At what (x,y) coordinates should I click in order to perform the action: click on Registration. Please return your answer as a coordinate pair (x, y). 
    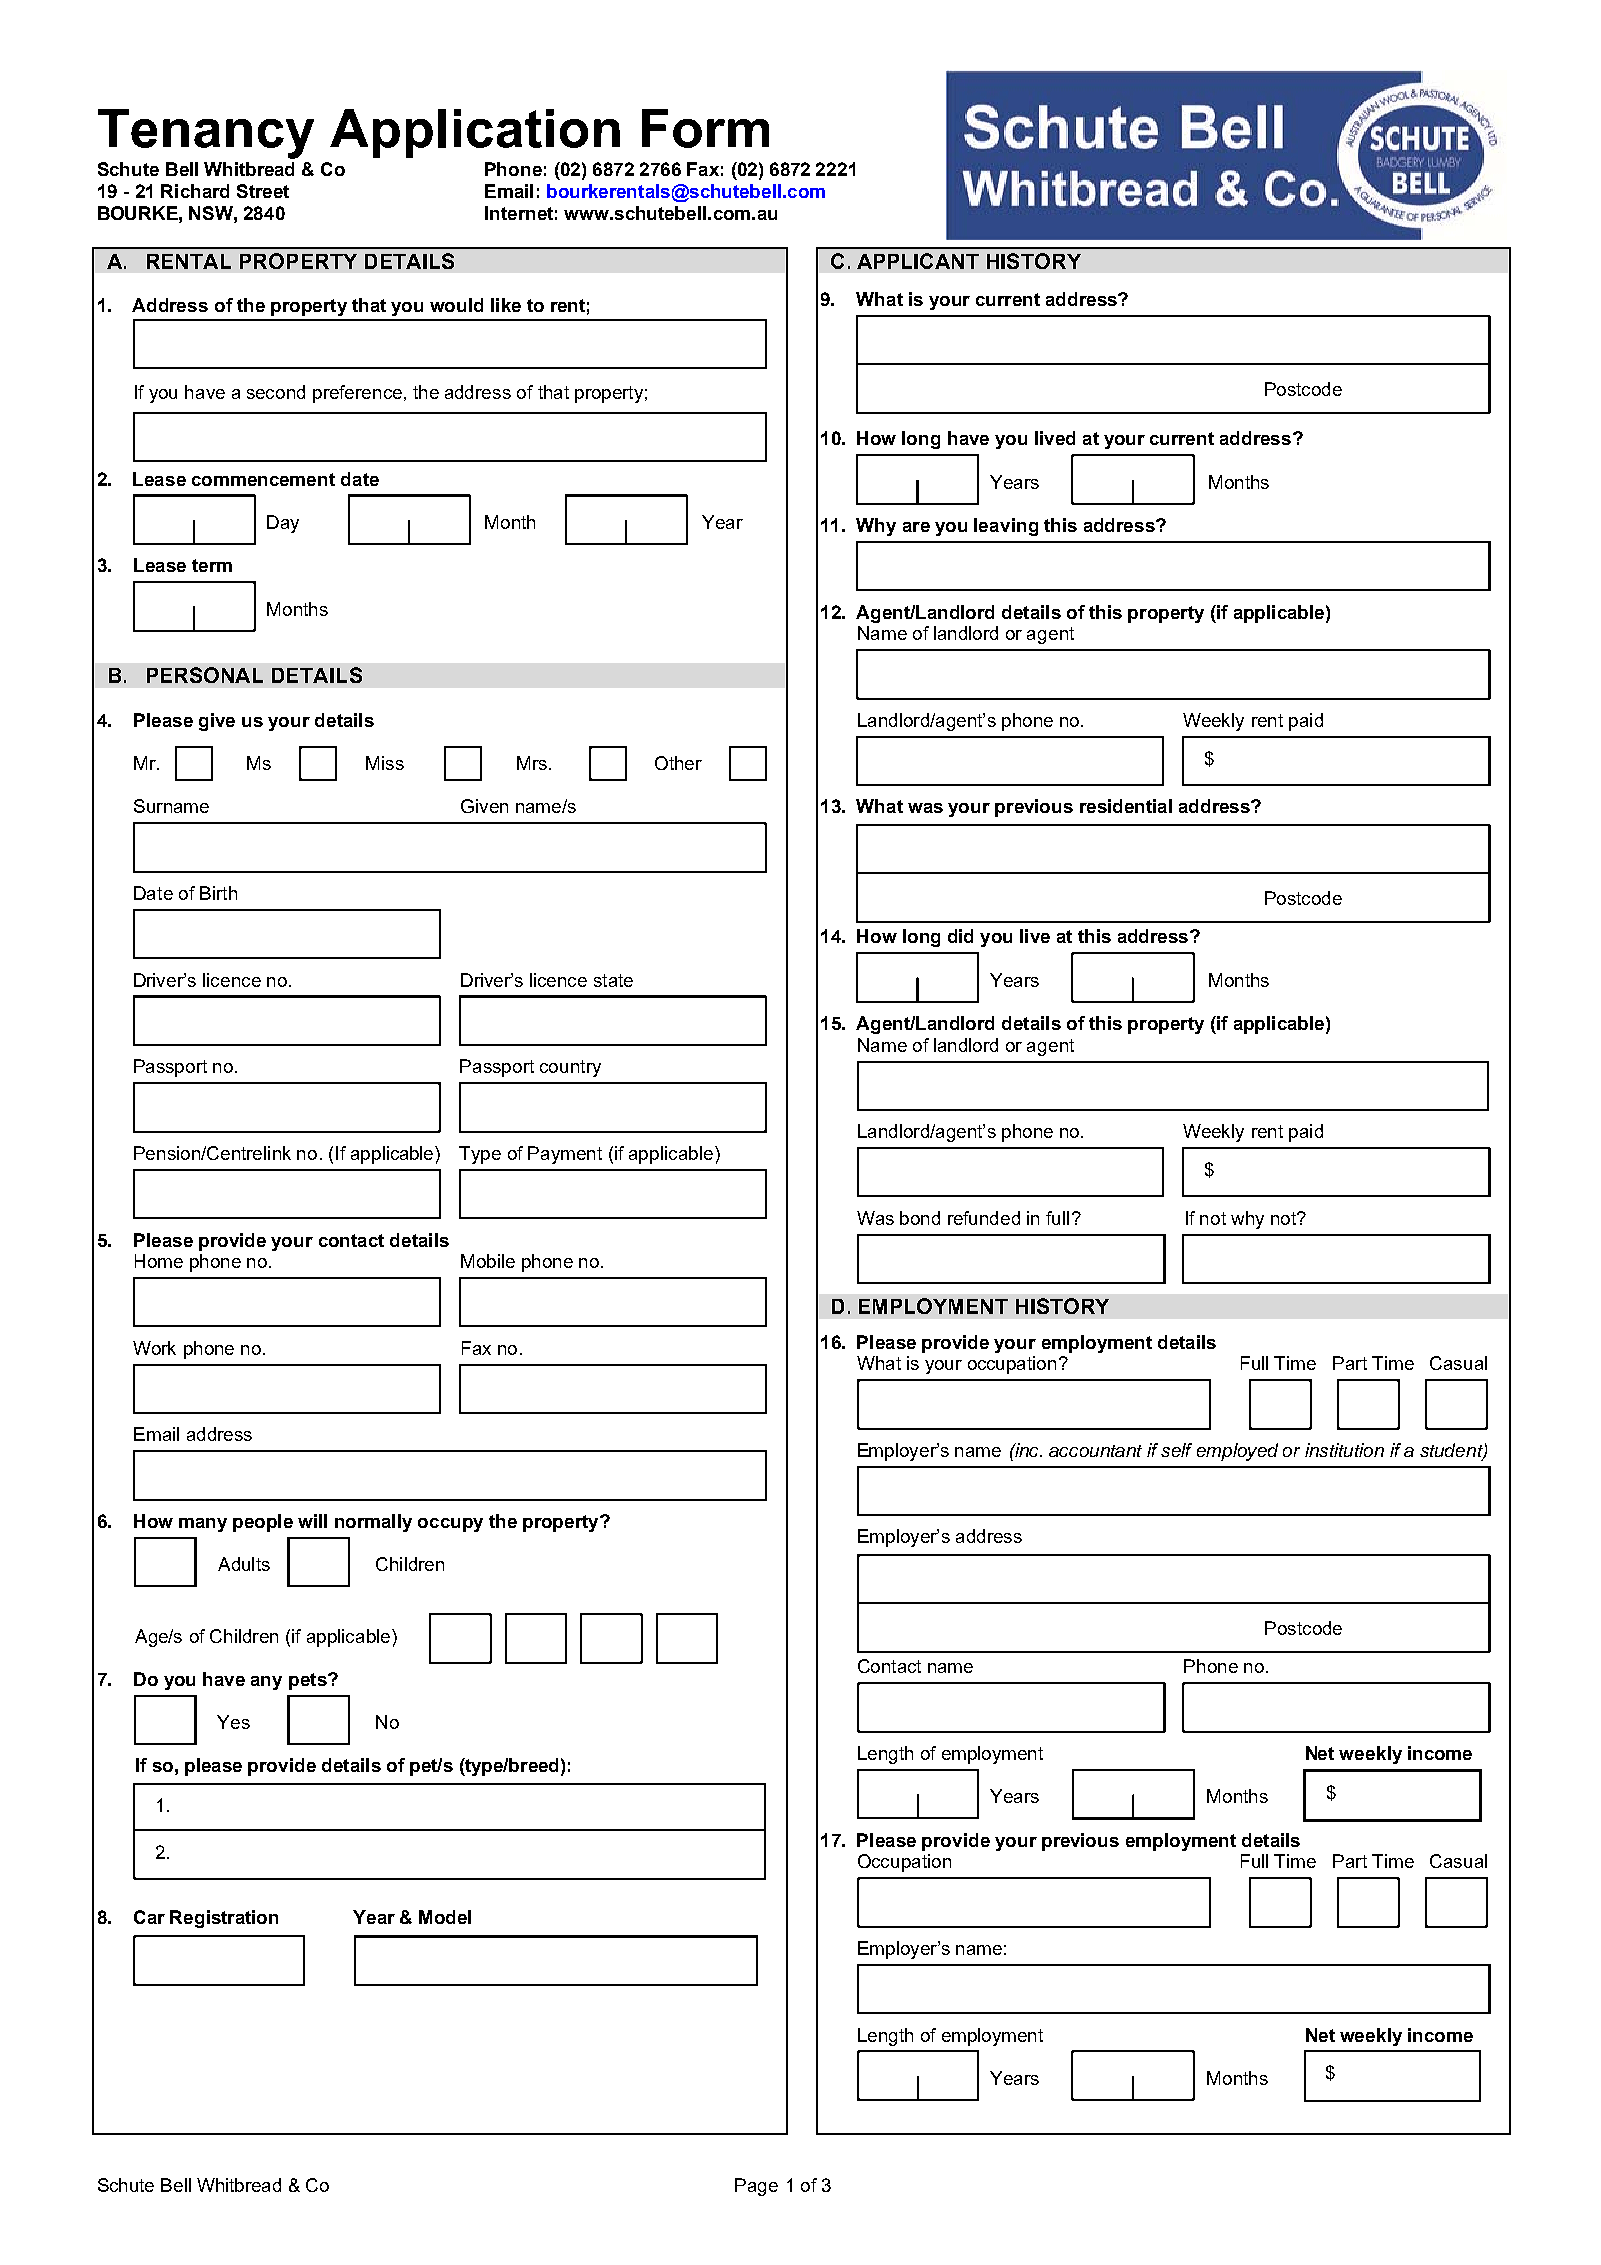
    Looking at the image, I should click on (224, 1919).
